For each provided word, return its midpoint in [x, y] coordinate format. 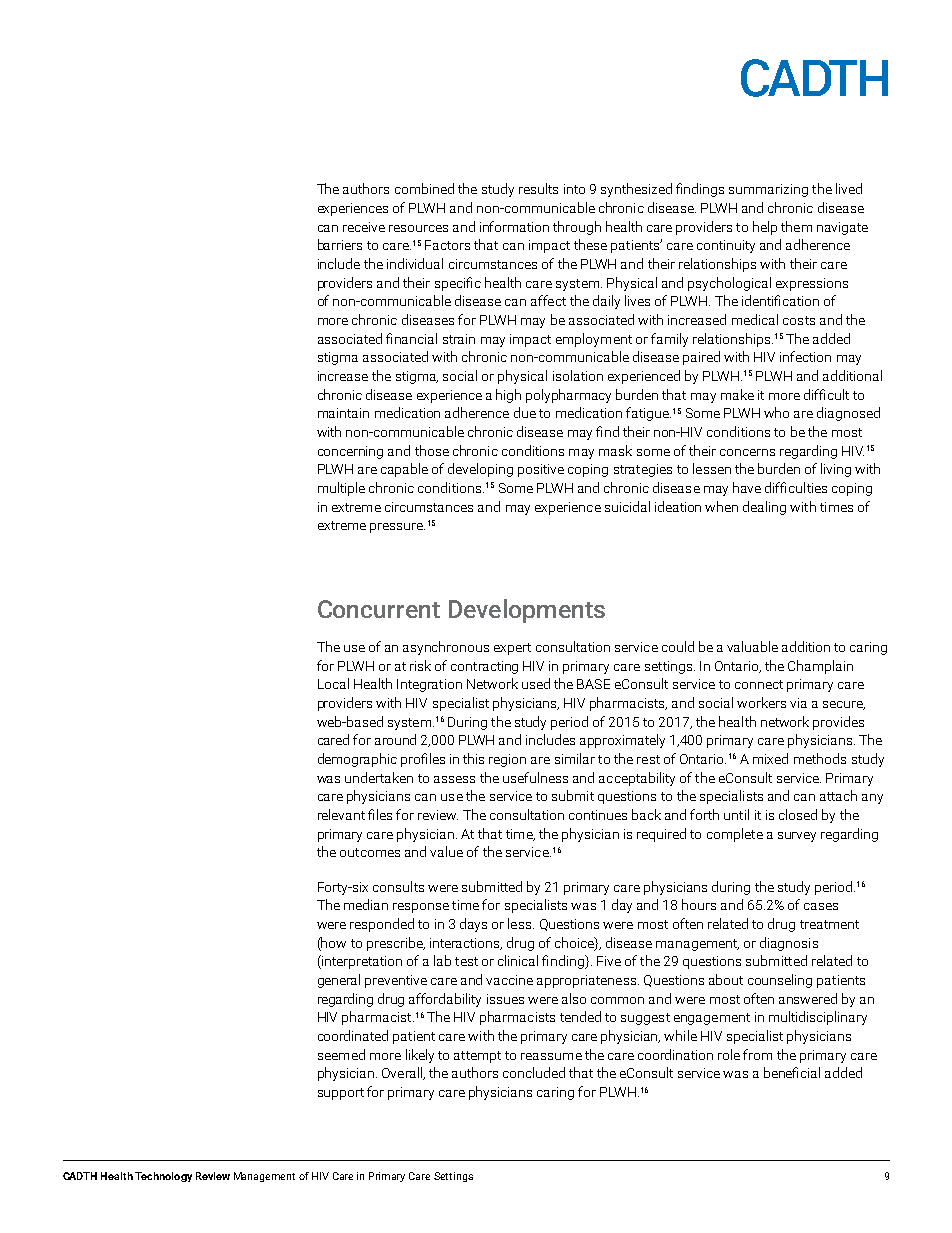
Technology [163, 1177]
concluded [534, 1072]
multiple [341, 489]
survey [797, 837]
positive [541, 470]
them [796, 226]
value [446, 851]
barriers [340, 244]
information [514, 226]
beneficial [792, 1072]
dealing [764, 508]
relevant [341, 814]
